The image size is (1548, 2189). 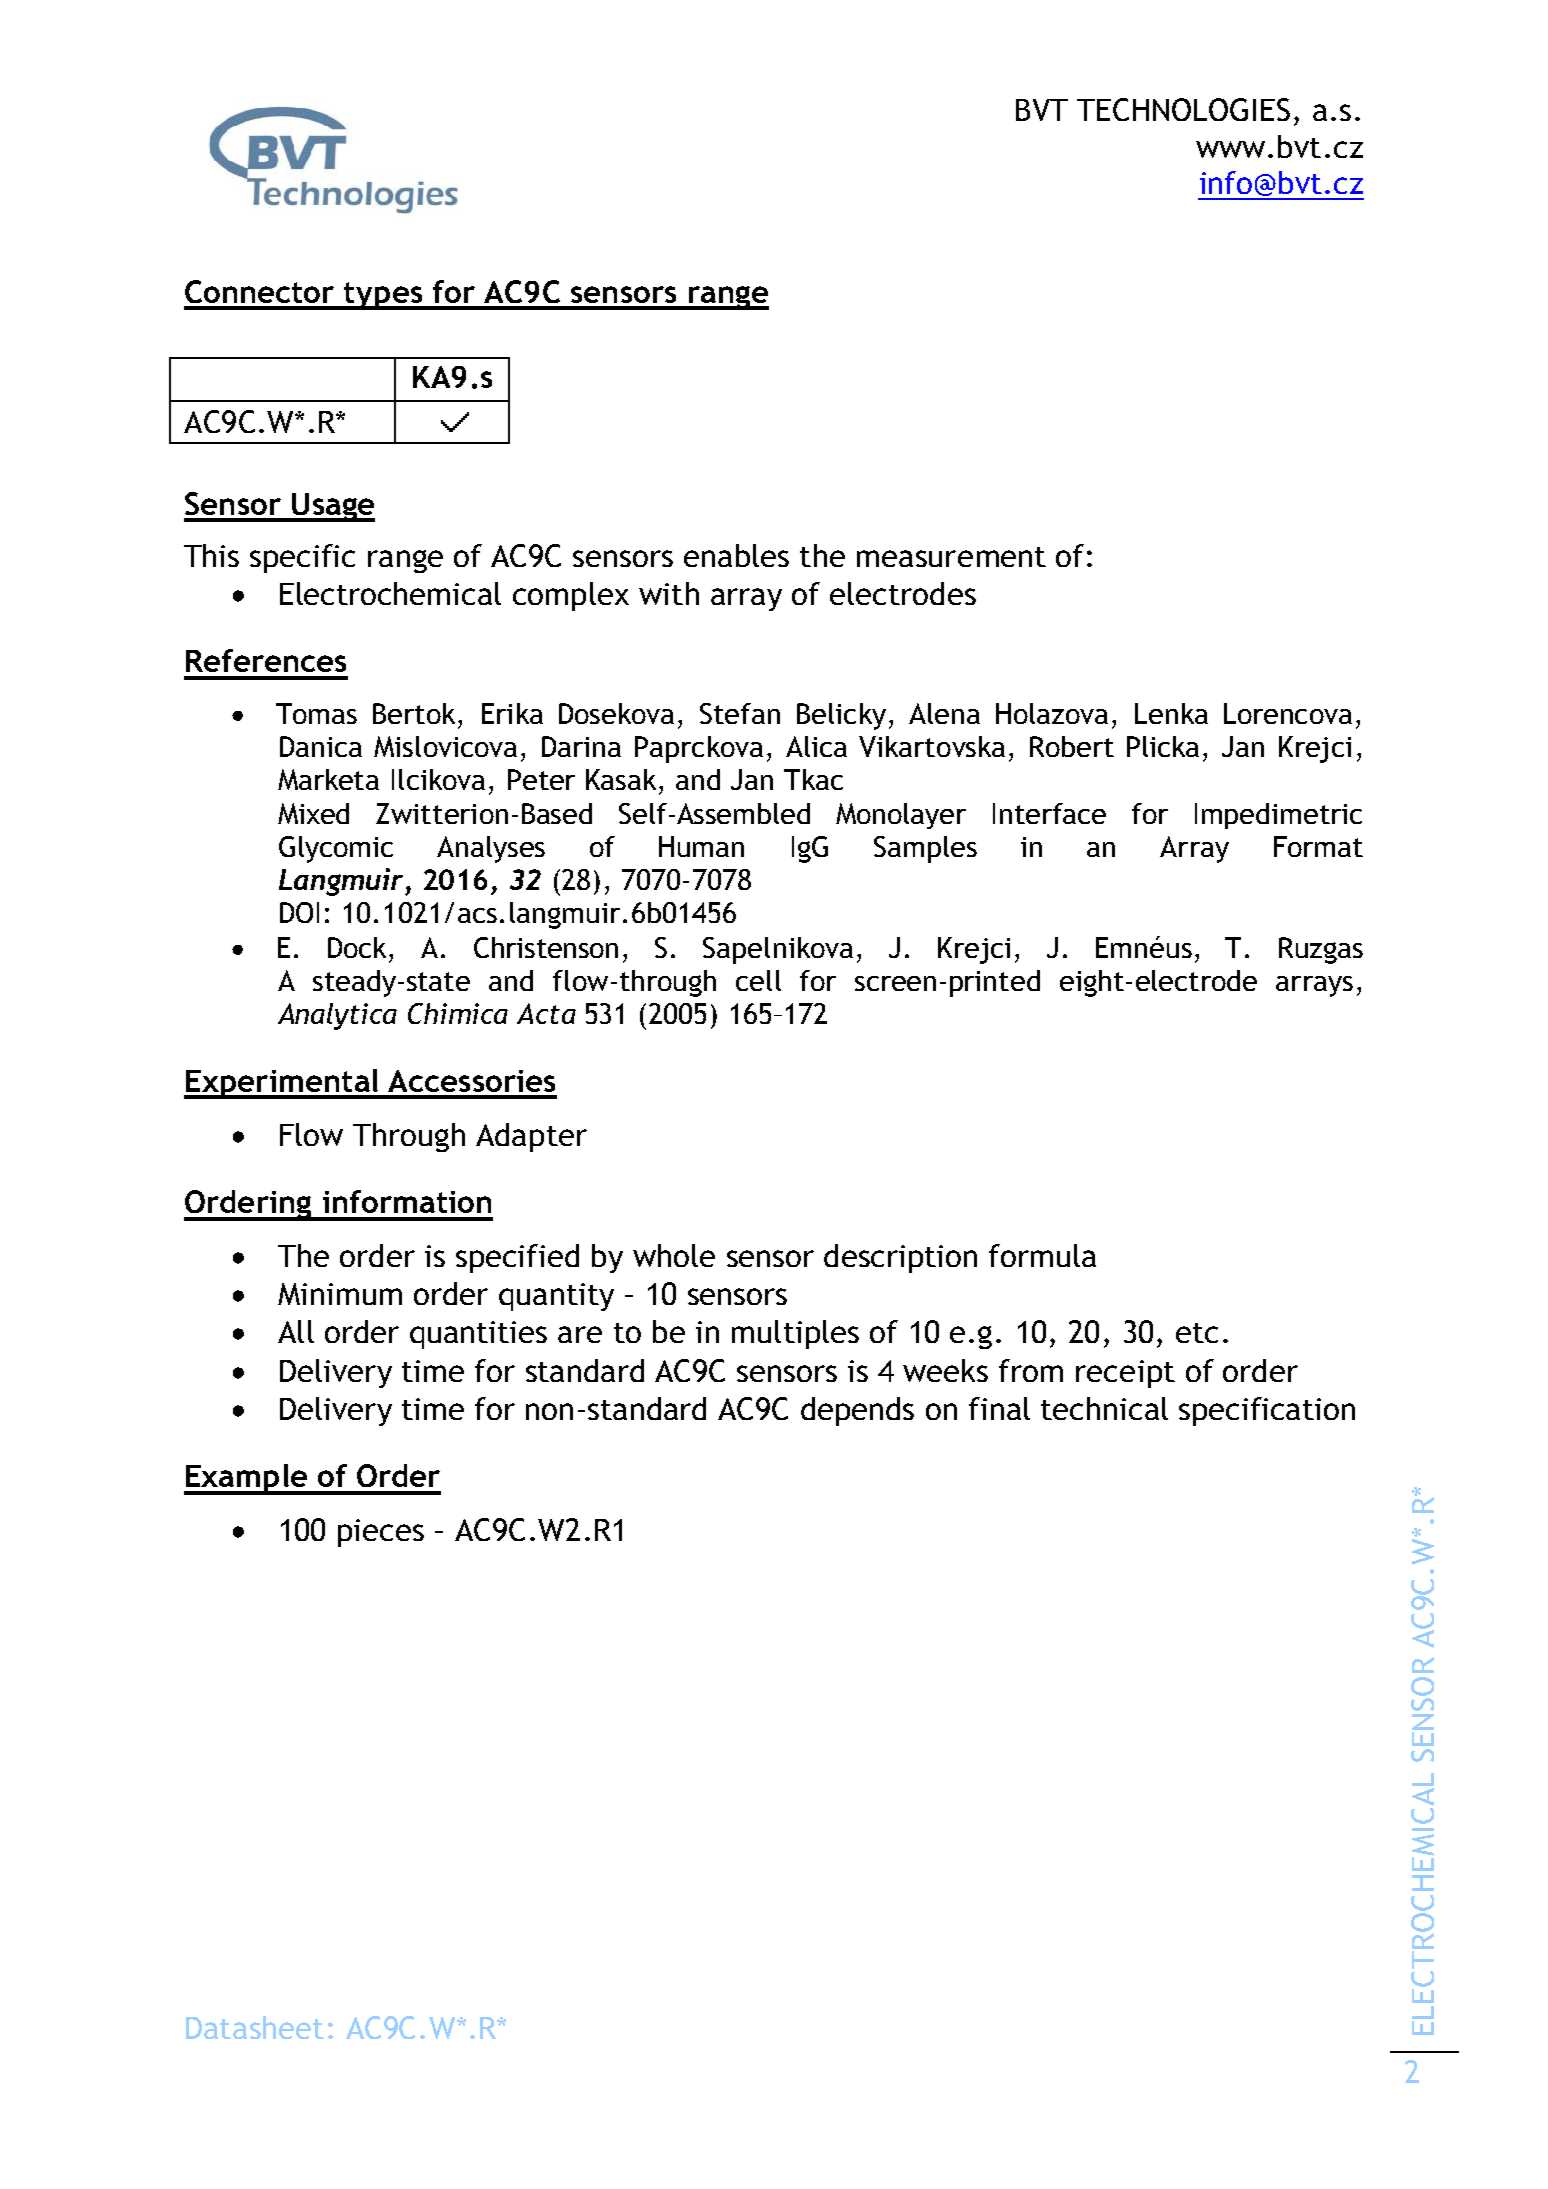 What do you see at coordinates (1104, 1408) in the screenshot?
I see `technical` at bounding box center [1104, 1408].
